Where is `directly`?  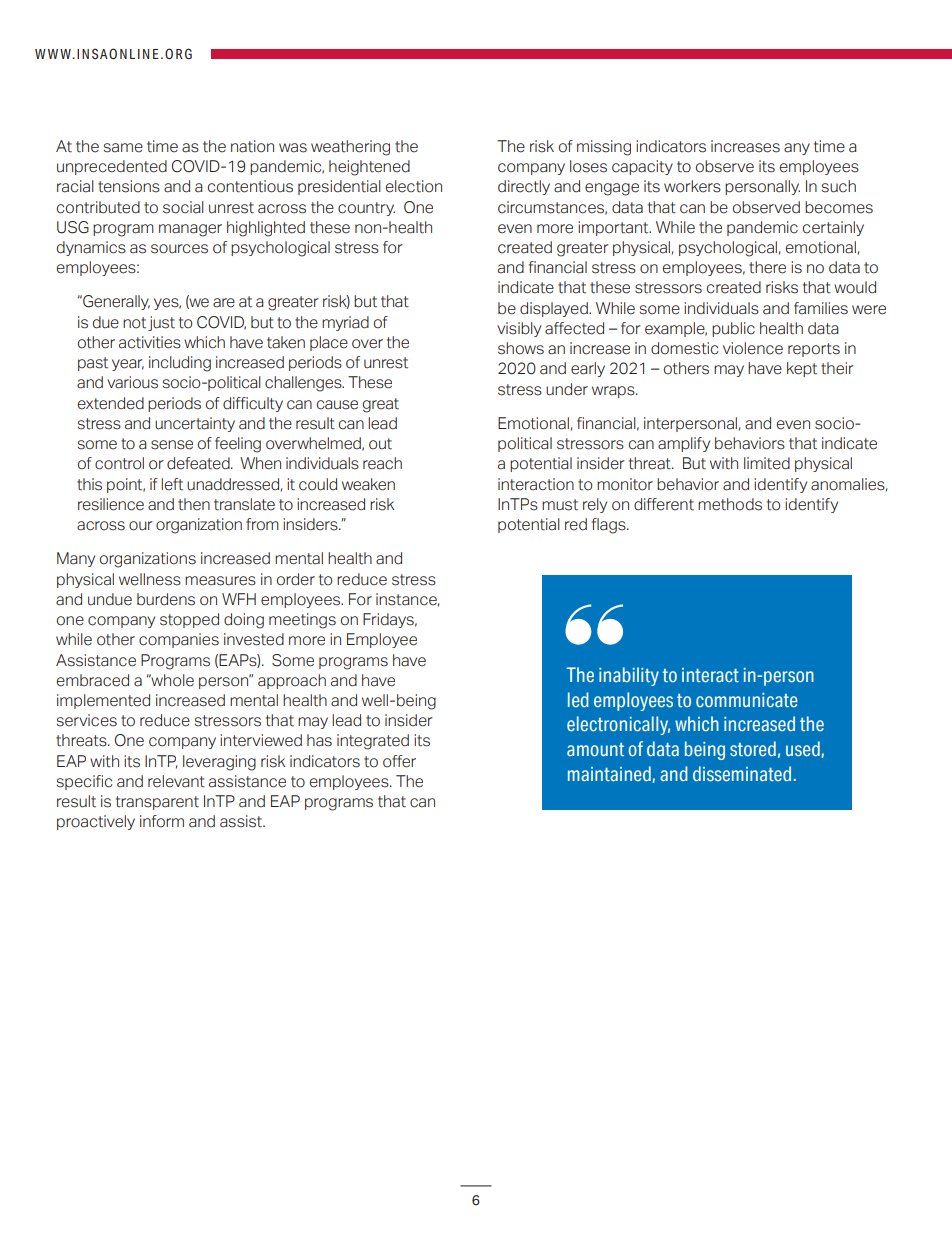 directly is located at coordinates (524, 187).
